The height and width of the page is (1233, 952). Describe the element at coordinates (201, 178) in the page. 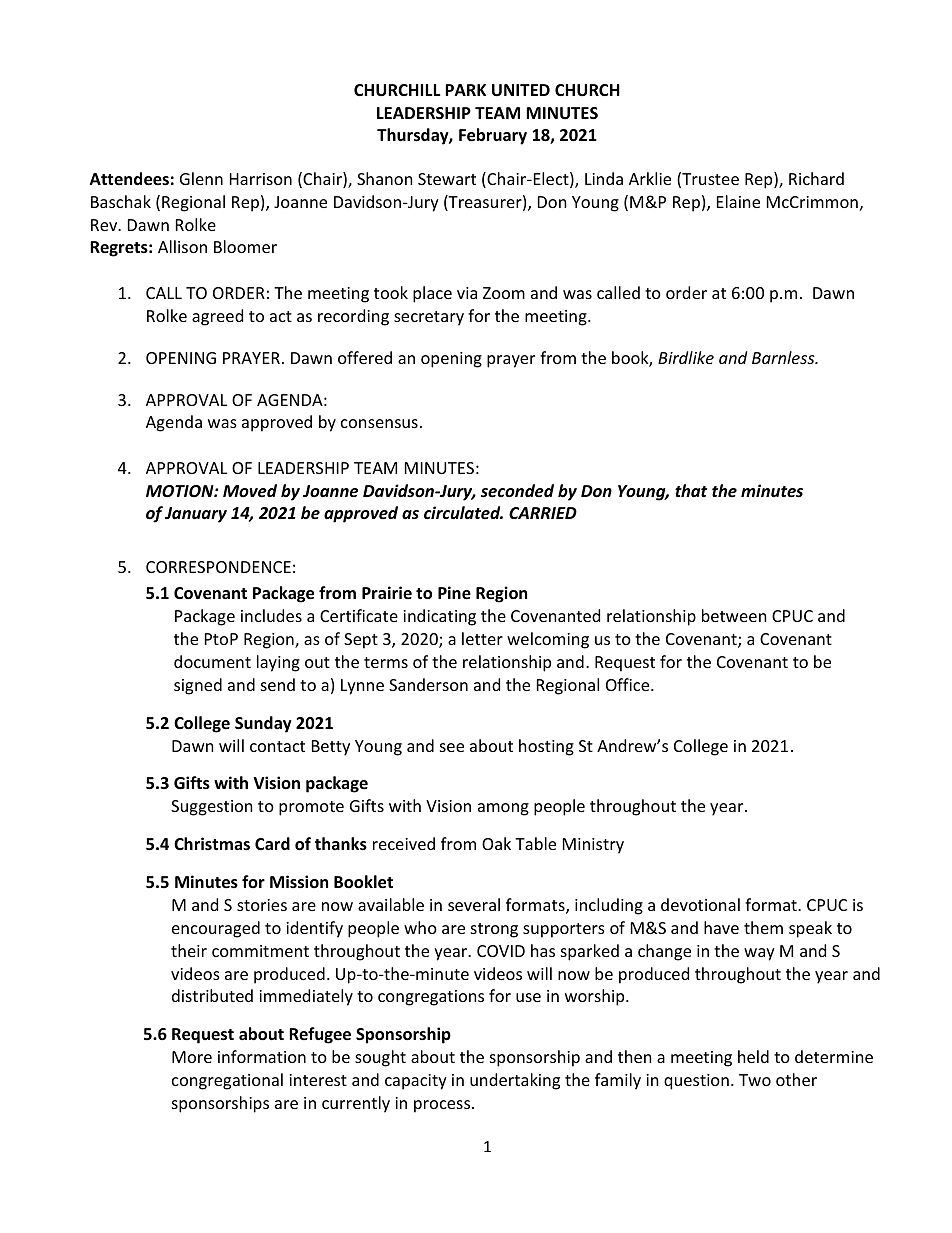

I see `Glenn` at that location.
